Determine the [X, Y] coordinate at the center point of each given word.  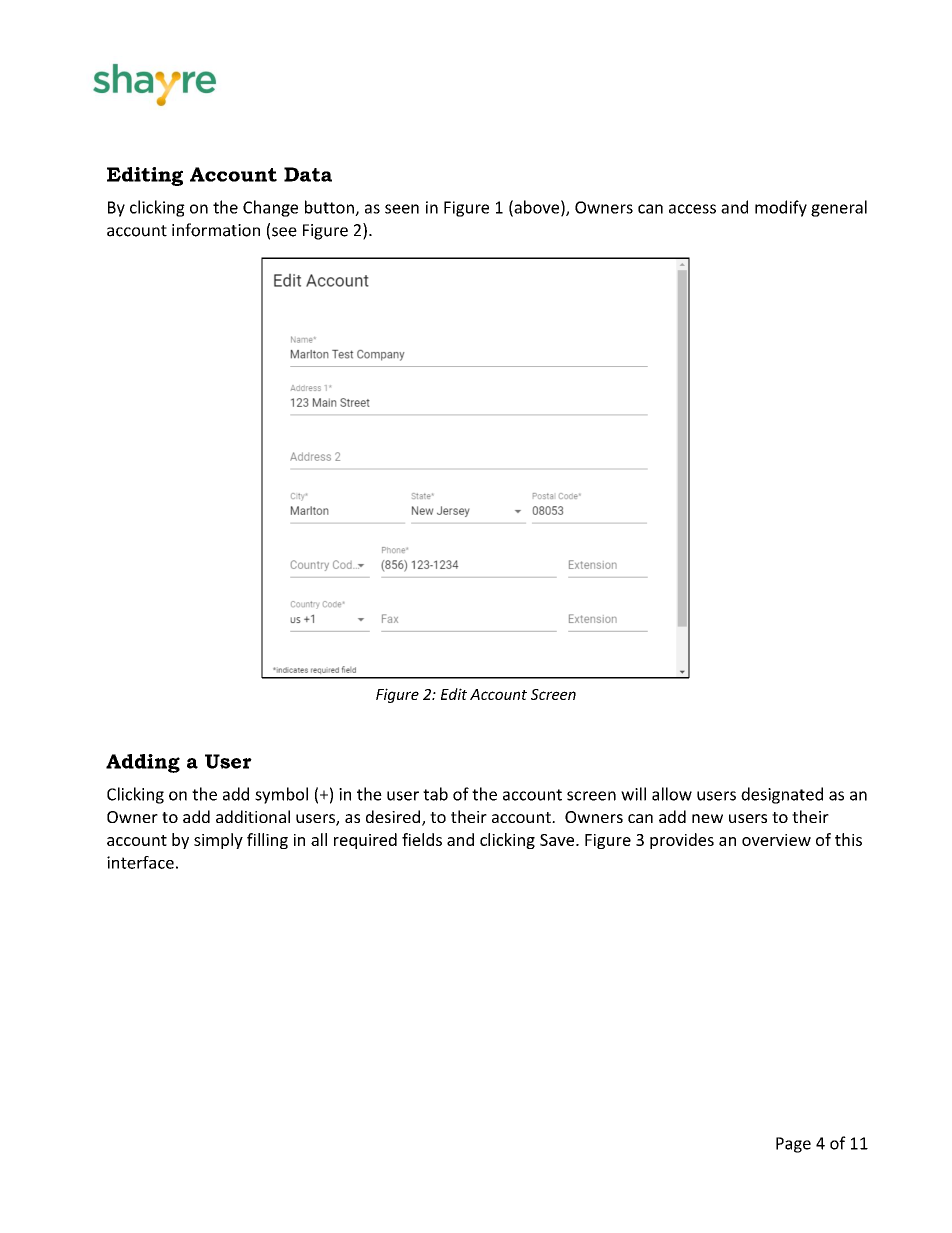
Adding [143, 763]
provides [682, 841]
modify [781, 208]
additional [253, 816]
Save [558, 840]
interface [140, 862]
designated [782, 795]
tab [435, 794]
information [216, 230]
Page [793, 1145]
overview [776, 840]
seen [402, 209]
